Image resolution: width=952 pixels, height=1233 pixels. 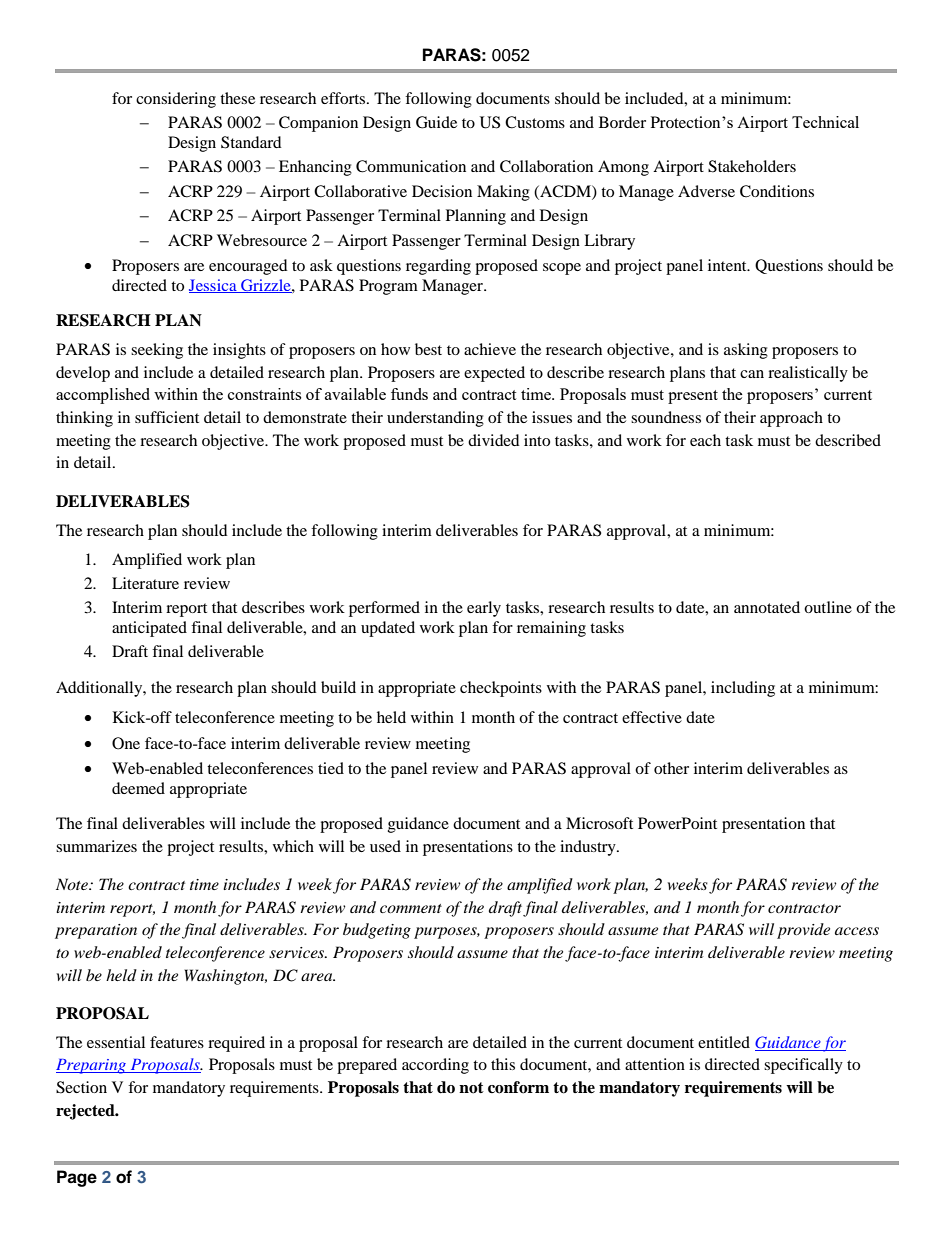 I want to click on early, so click(x=484, y=609).
